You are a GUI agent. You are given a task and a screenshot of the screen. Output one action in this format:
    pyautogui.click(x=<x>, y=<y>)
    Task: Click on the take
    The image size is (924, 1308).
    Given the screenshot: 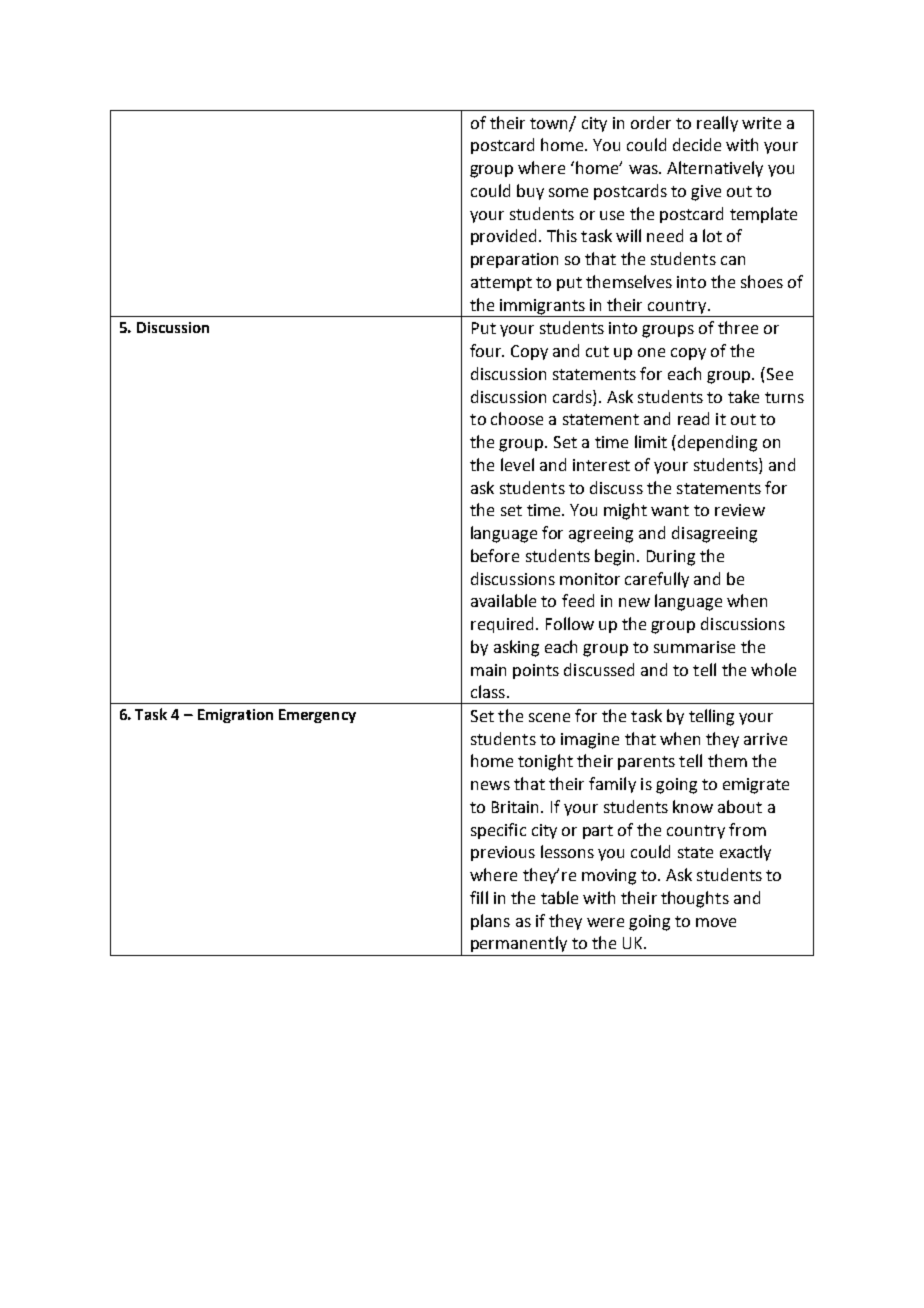 What is the action you would take?
    pyautogui.click(x=743, y=396)
